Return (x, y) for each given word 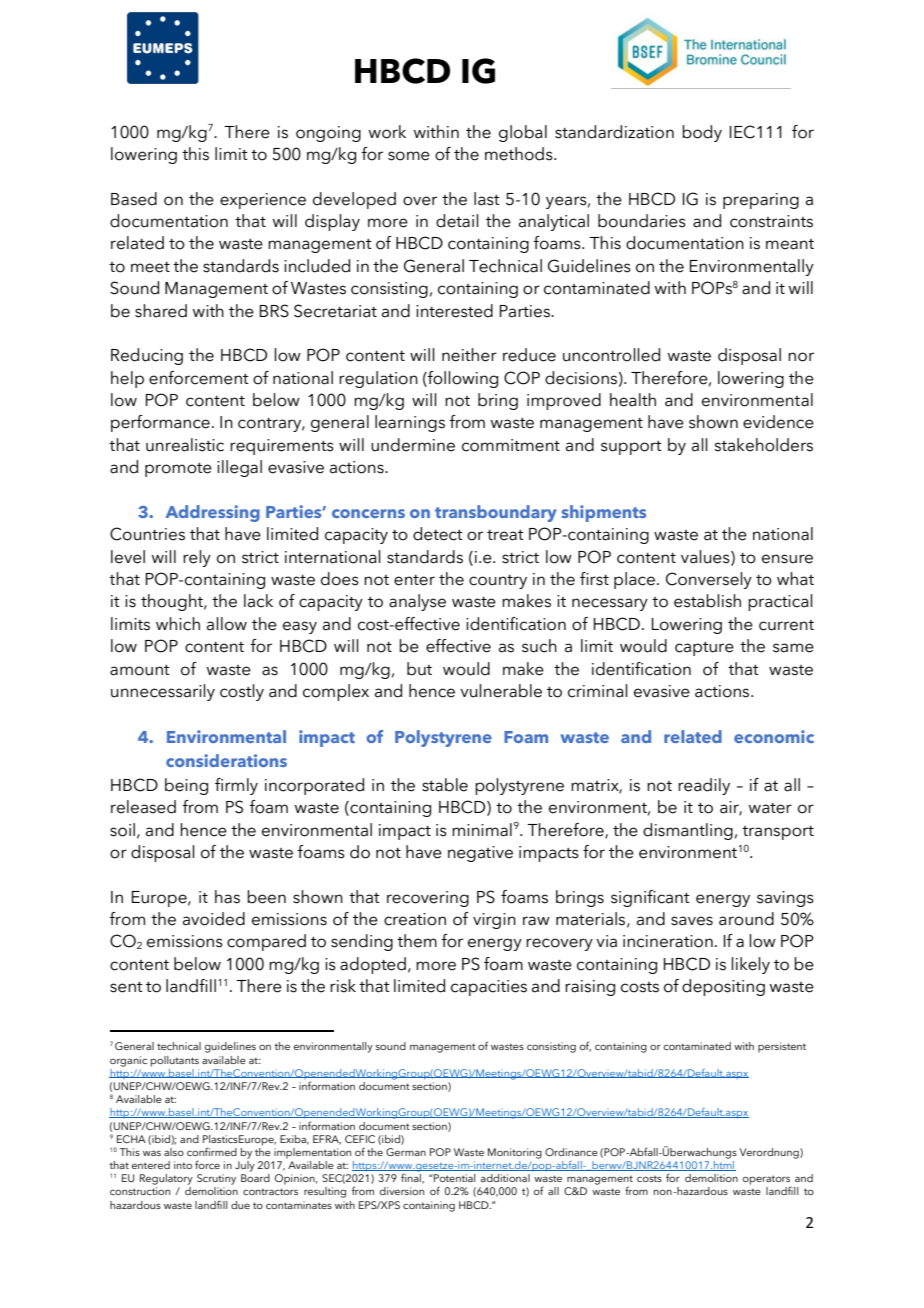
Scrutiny (216, 1179)
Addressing (212, 513)
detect (438, 534)
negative (480, 854)
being (186, 786)
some (409, 156)
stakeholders (763, 445)
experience (263, 201)
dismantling (688, 831)
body (702, 133)
